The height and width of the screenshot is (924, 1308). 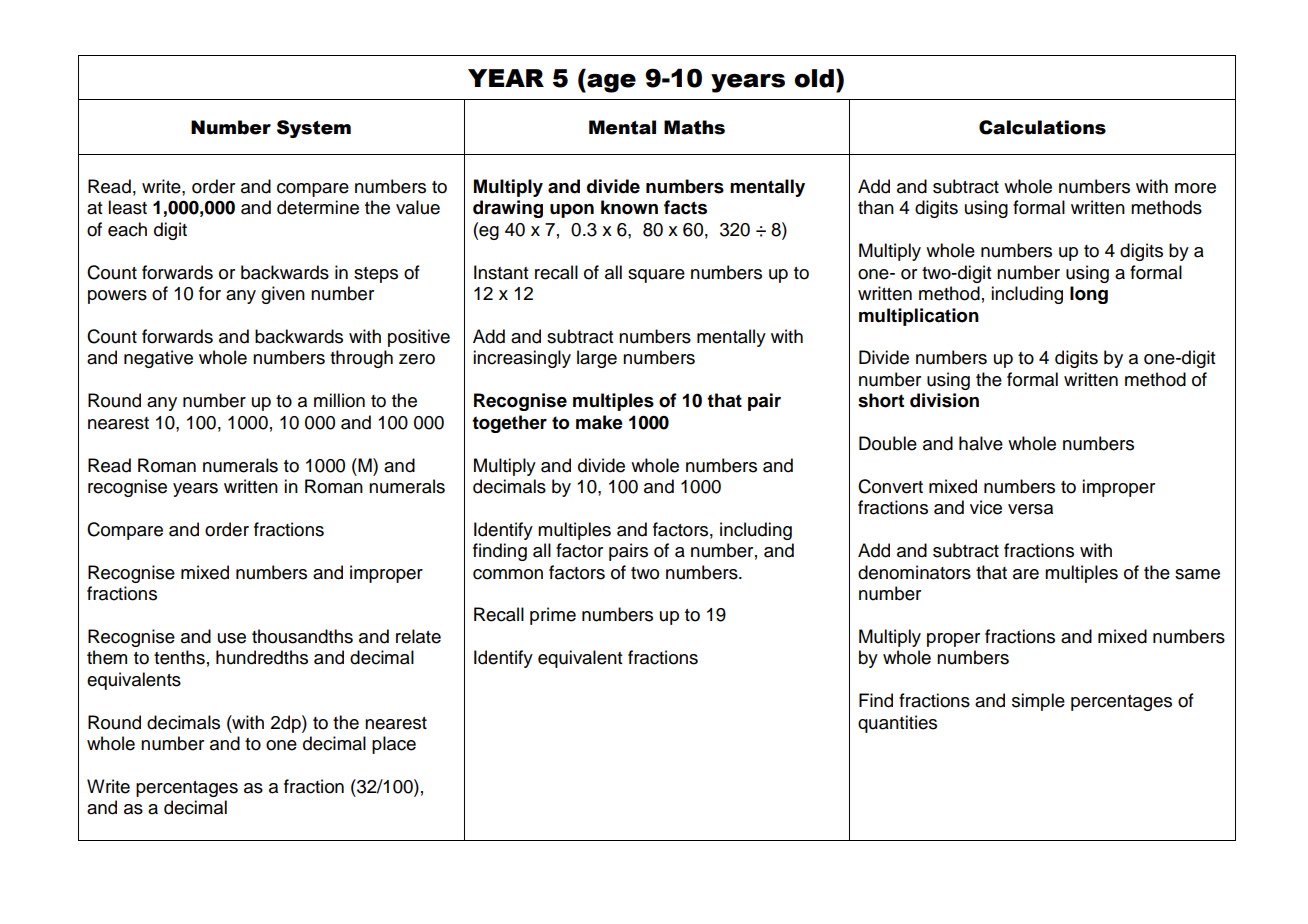 I want to click on same, so click(x=1197, y=574).
